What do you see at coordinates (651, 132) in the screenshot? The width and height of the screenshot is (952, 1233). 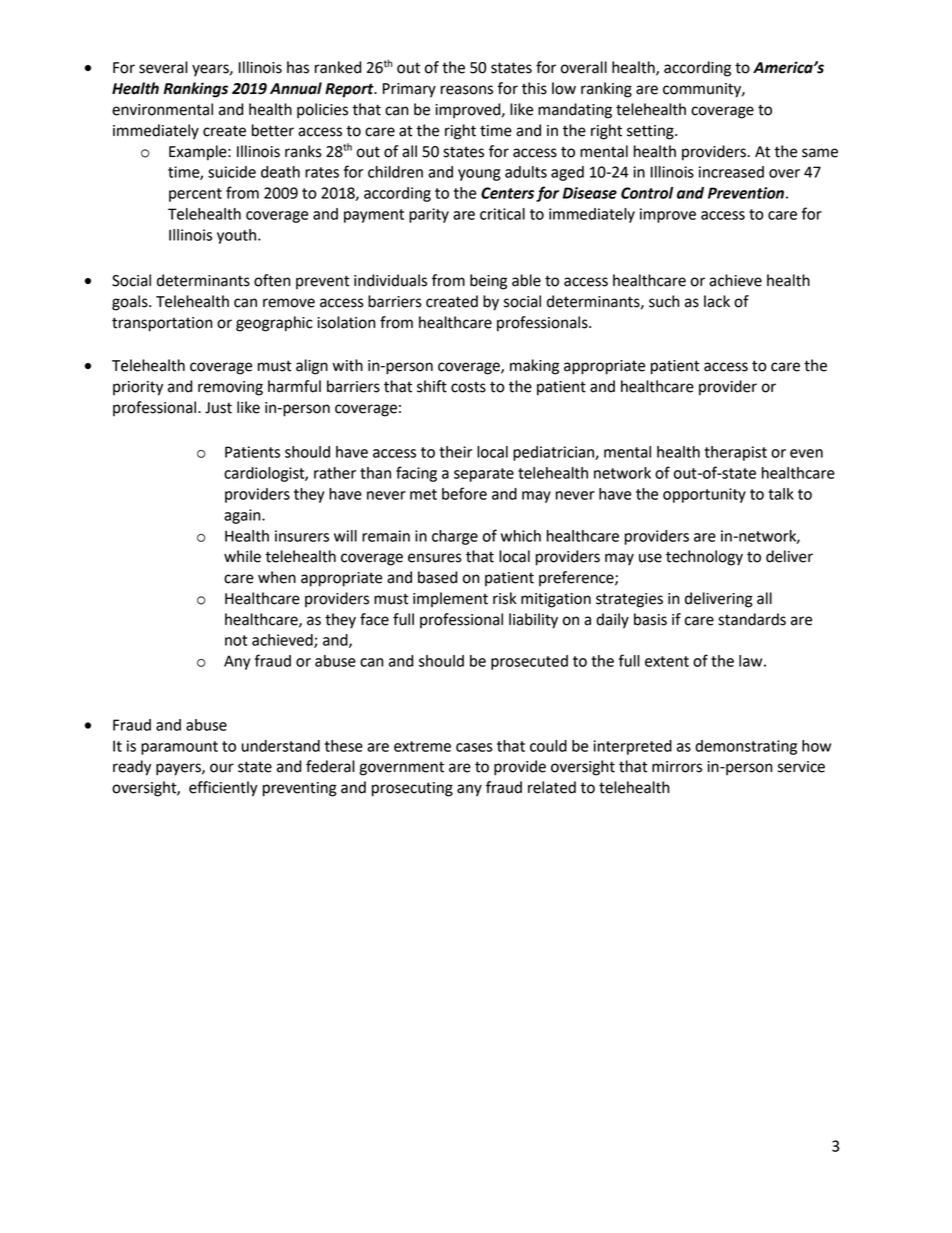 I see `setting` at bounding box center [651, 132].
